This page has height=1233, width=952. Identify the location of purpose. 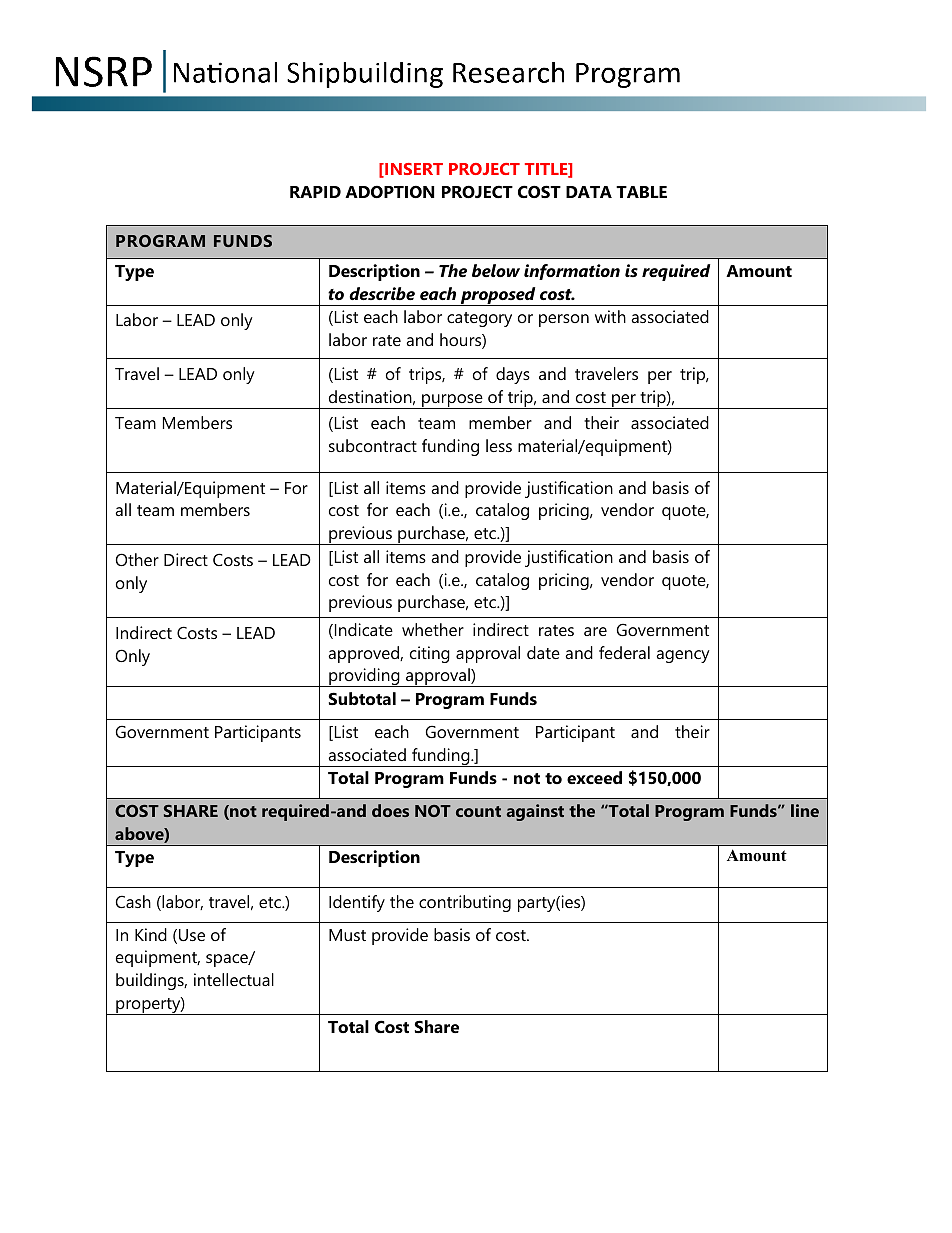
(452, 401).
